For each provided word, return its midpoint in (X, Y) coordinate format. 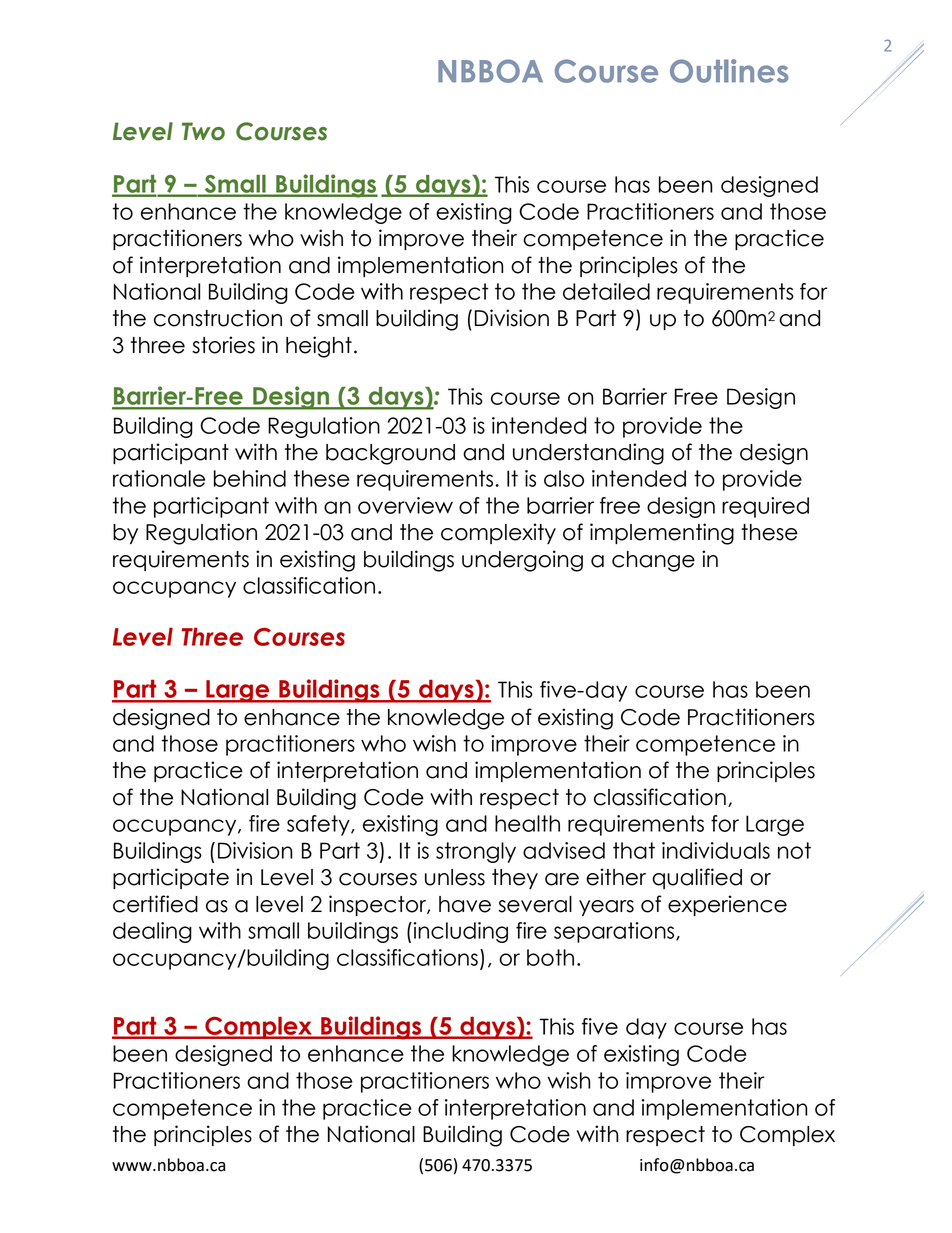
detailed (606, 291)
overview (405, 505)
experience (727, 905)
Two (203, 131)
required (765, 507)
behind (250, 478)
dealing (152, 932)
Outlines (729, 71)
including (459, 932)
